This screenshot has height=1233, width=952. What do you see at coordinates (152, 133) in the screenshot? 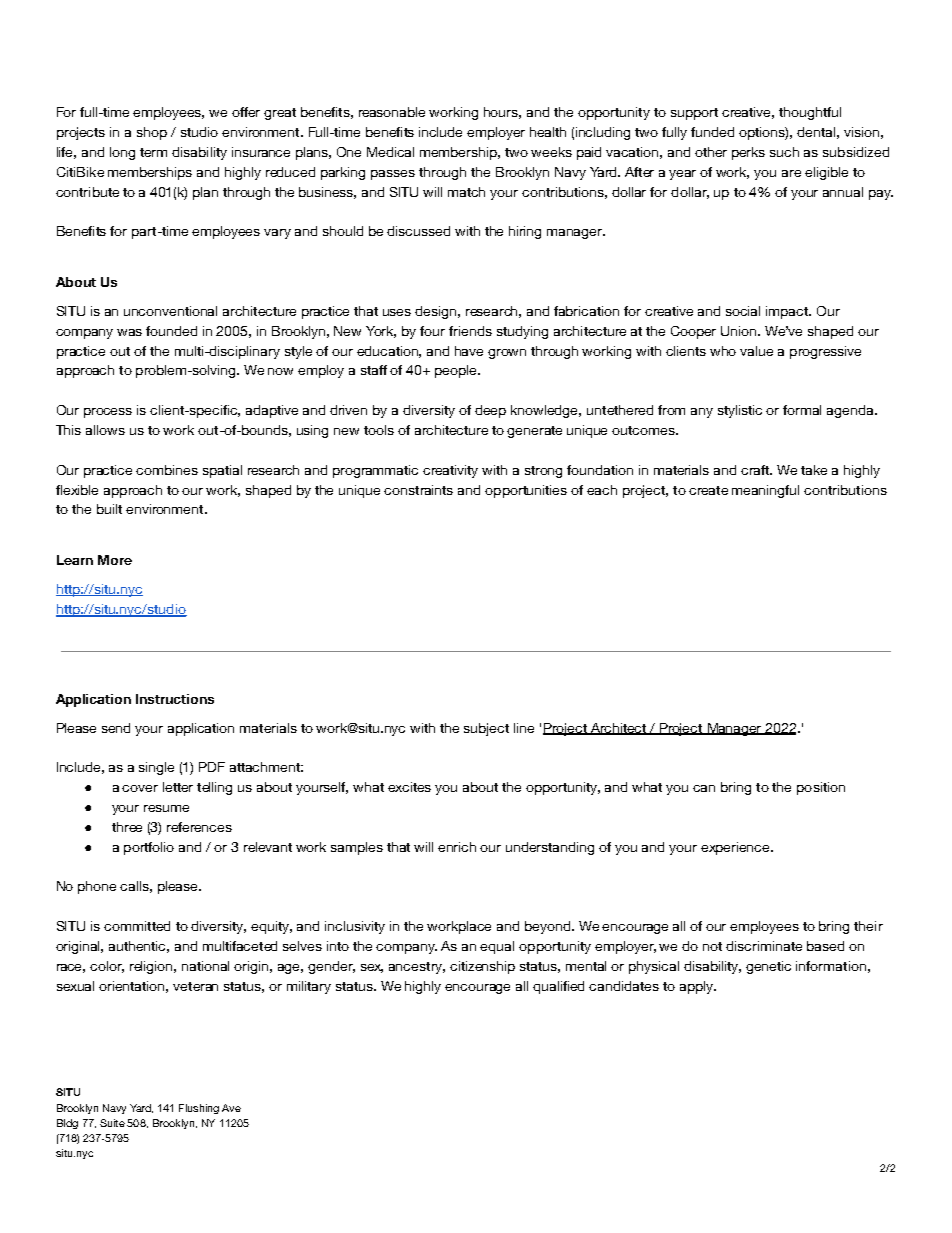
I see `shop` at bounding box center [152, 133].
